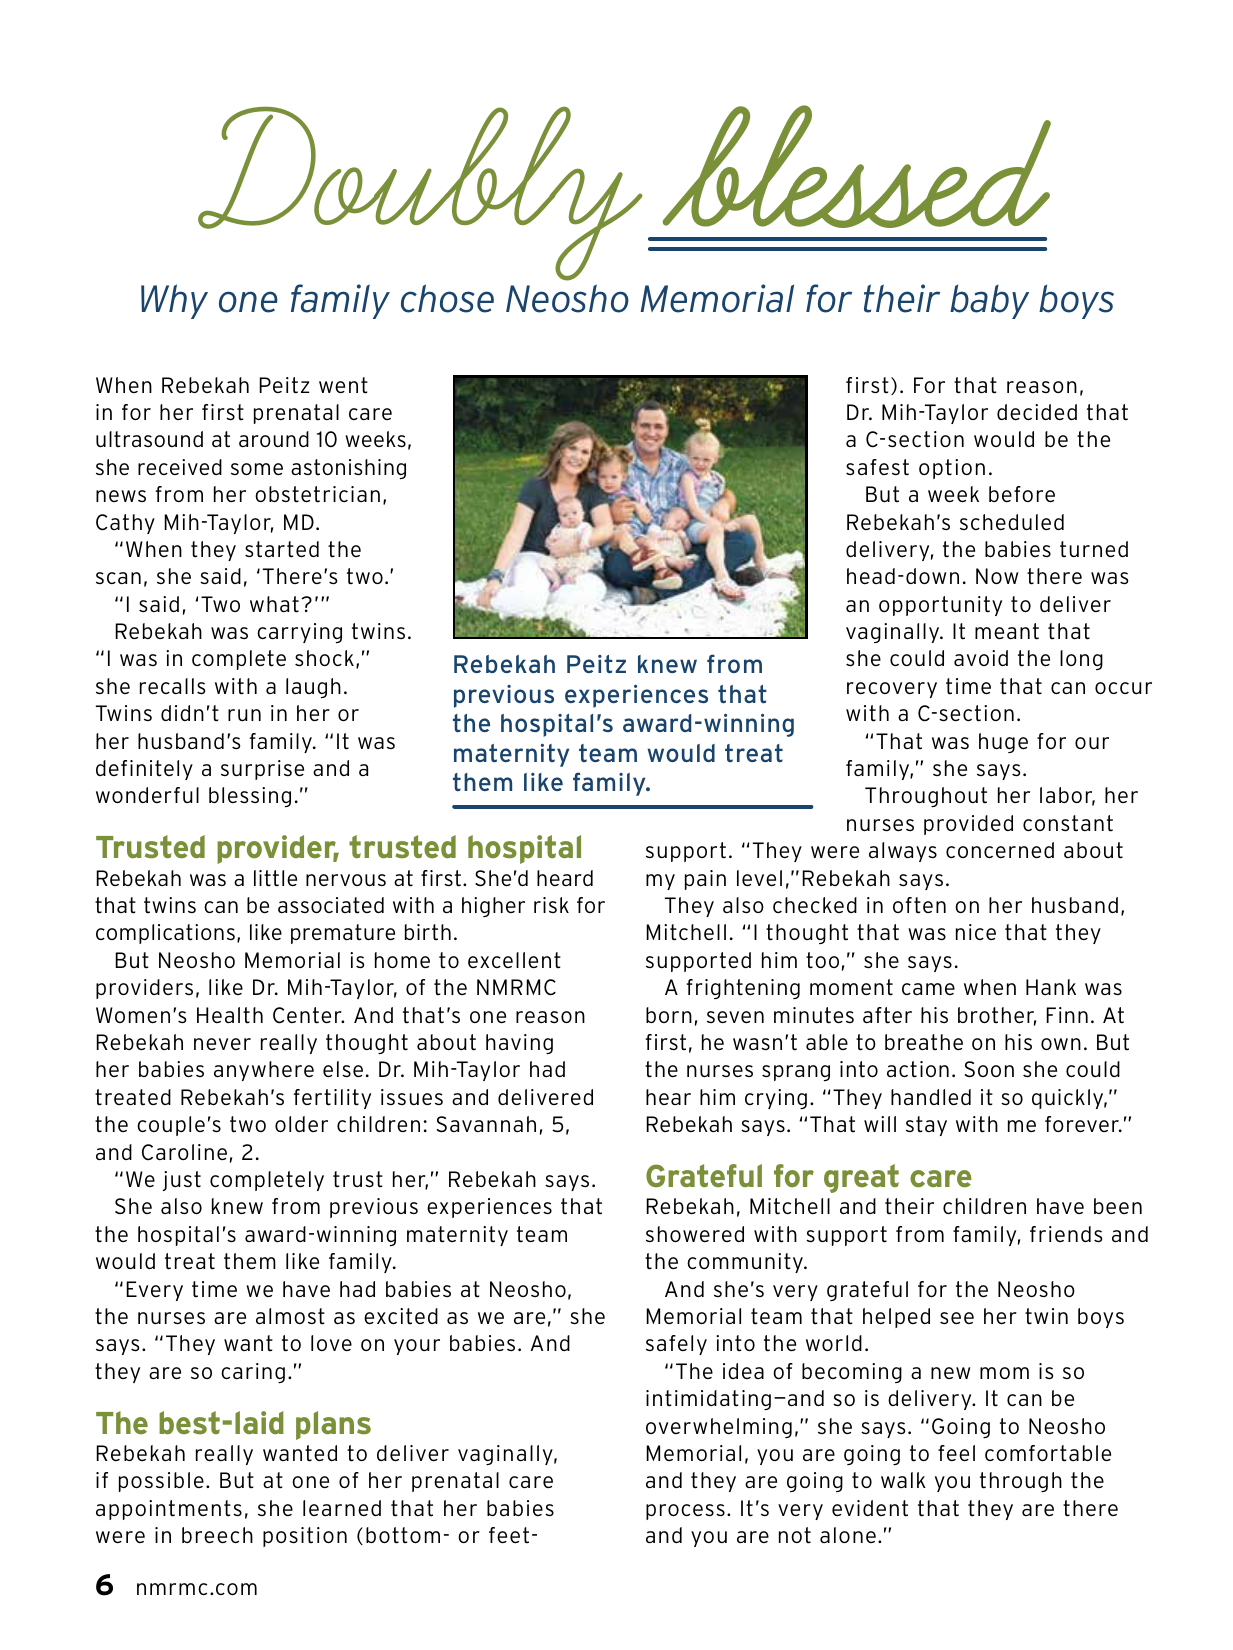 The width and height of the screenshot is (1233, 1650). What do you see at coordinates (926, 1126) in the screenshot?
I see `stay` at bounding box center [926, 1126].
